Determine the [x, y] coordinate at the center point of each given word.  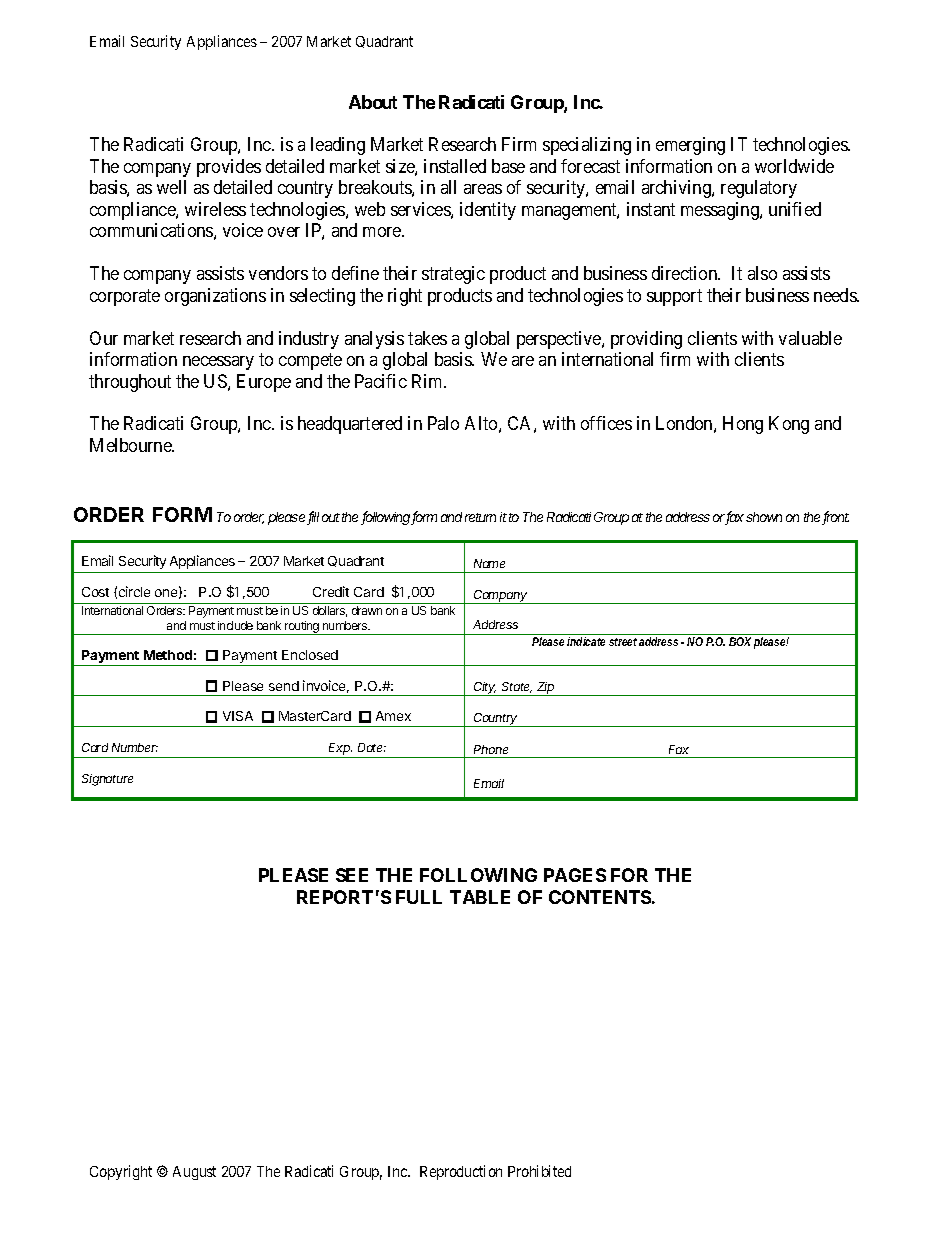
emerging [690, 146]
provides [229, 168]
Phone [491, 749]
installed [455, 166]
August [194, 1173]
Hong [743, 425]
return [480, 517]
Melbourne [132, 445]
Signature [107, 780]
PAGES [575, 875]
